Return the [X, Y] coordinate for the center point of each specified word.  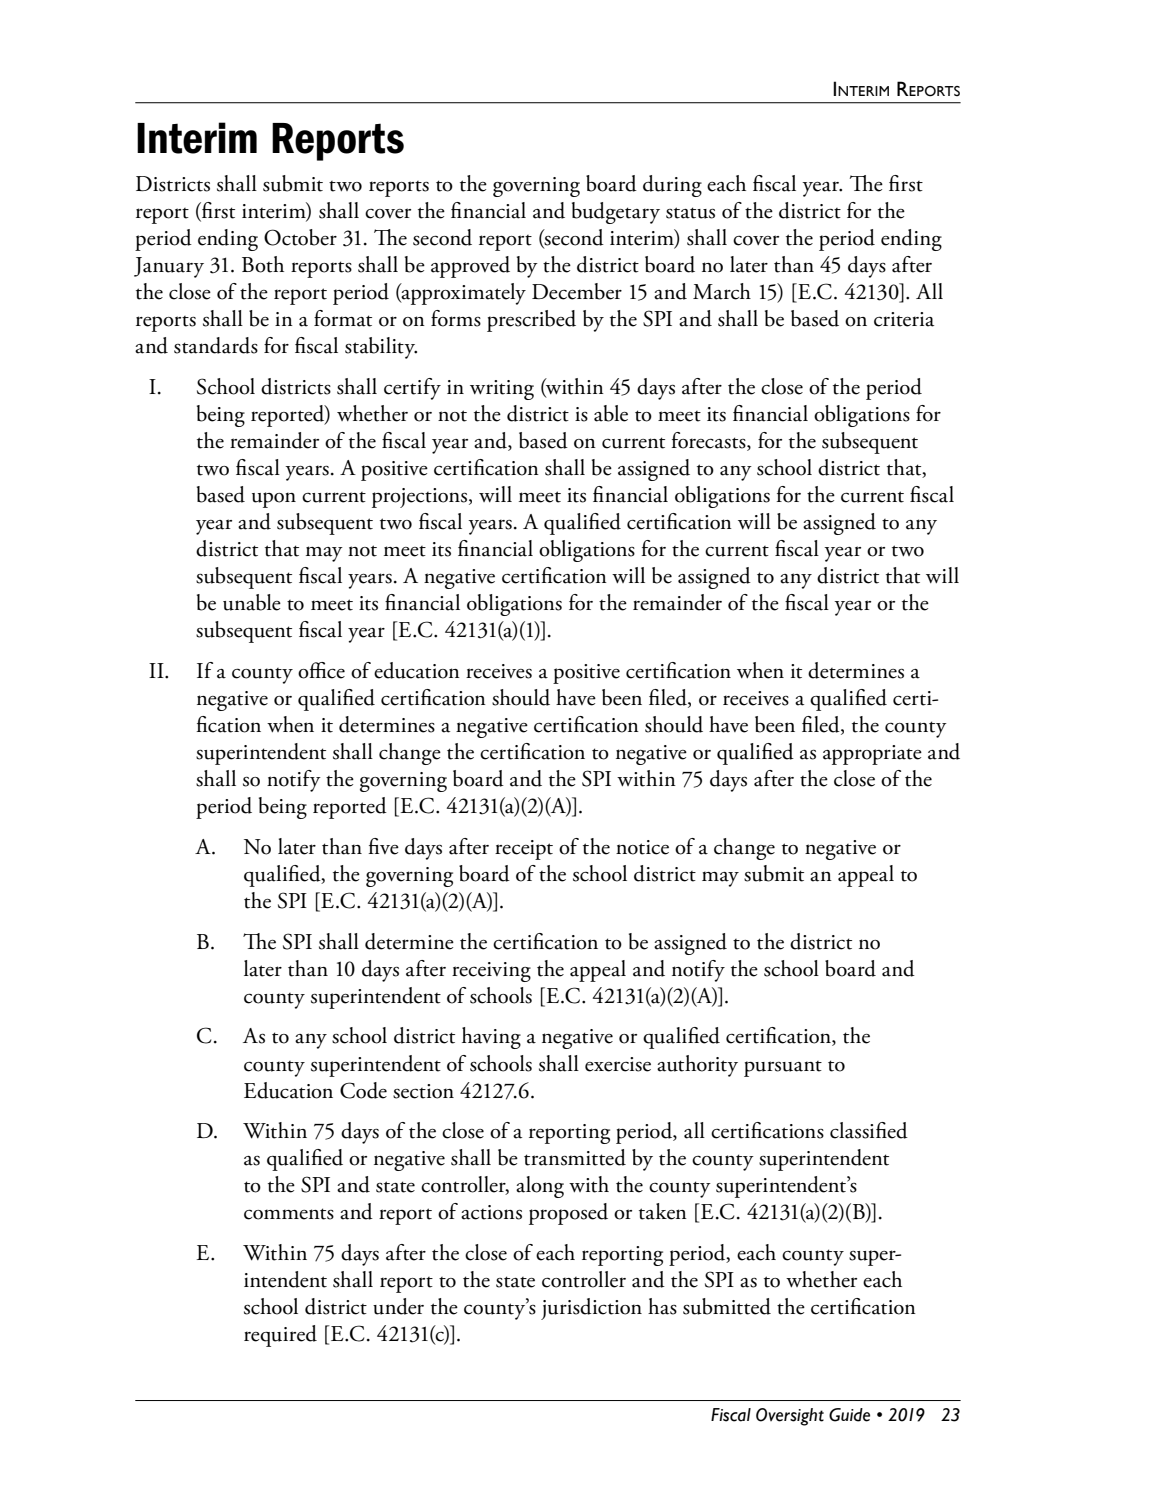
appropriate [872, 755]
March [722, 291]
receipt [524, 850]
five [384, 846]
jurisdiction [591, 1309]
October [300, 237]
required [280, 1336]
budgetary [616, 213]
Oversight [790, 1417]
